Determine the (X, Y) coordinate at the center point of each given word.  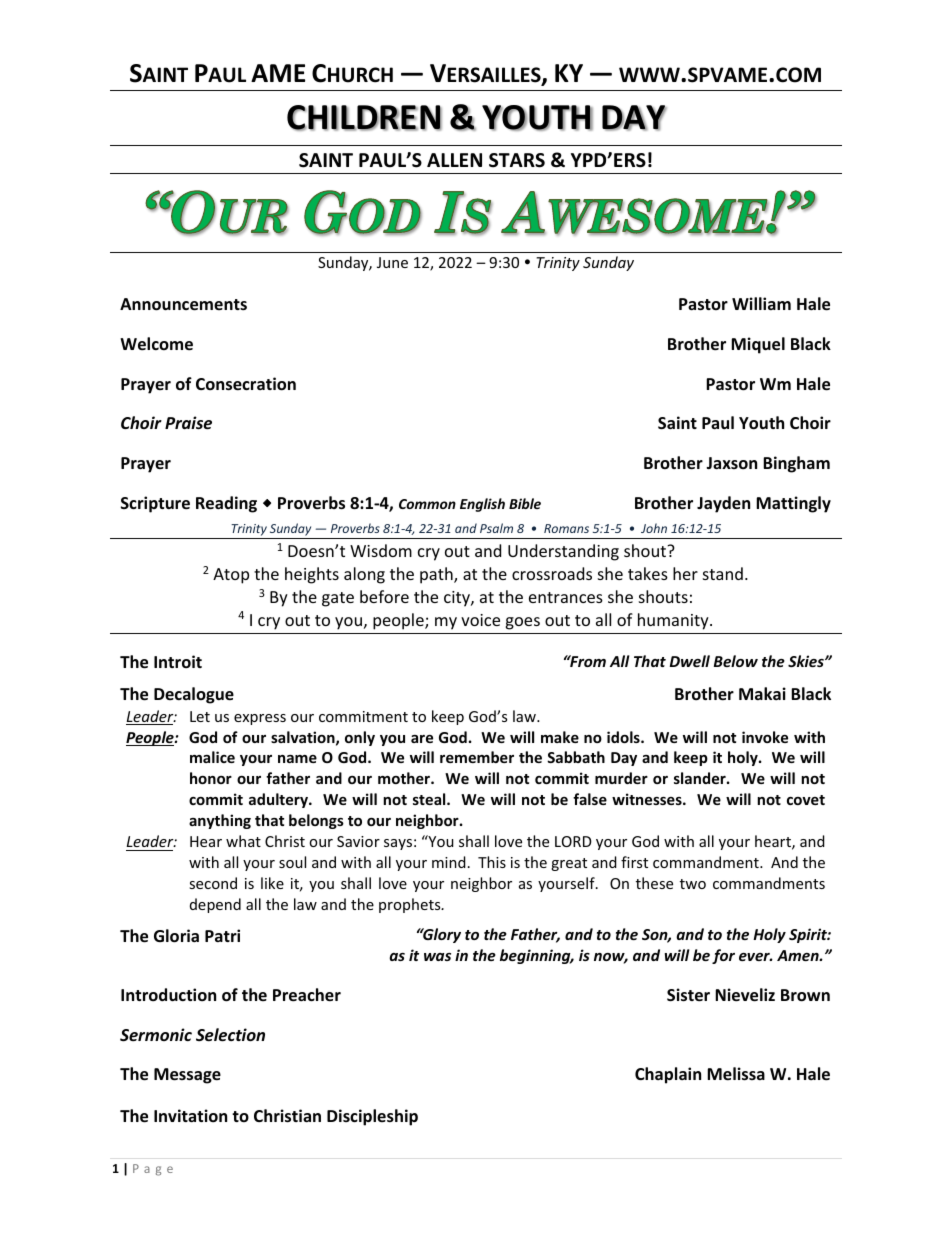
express (260, 719)
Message (187, 1076)
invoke (765, 737)
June (392, 262)
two (693, 884)
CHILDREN (364, 118)
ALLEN (454, 160)
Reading (226, 504)
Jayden (723, 504)
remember (477, 757)
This (492, 862)
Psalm (496, 528)
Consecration (246, 384)
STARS (517, 160)
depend (215, 905)
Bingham (796, 464)
